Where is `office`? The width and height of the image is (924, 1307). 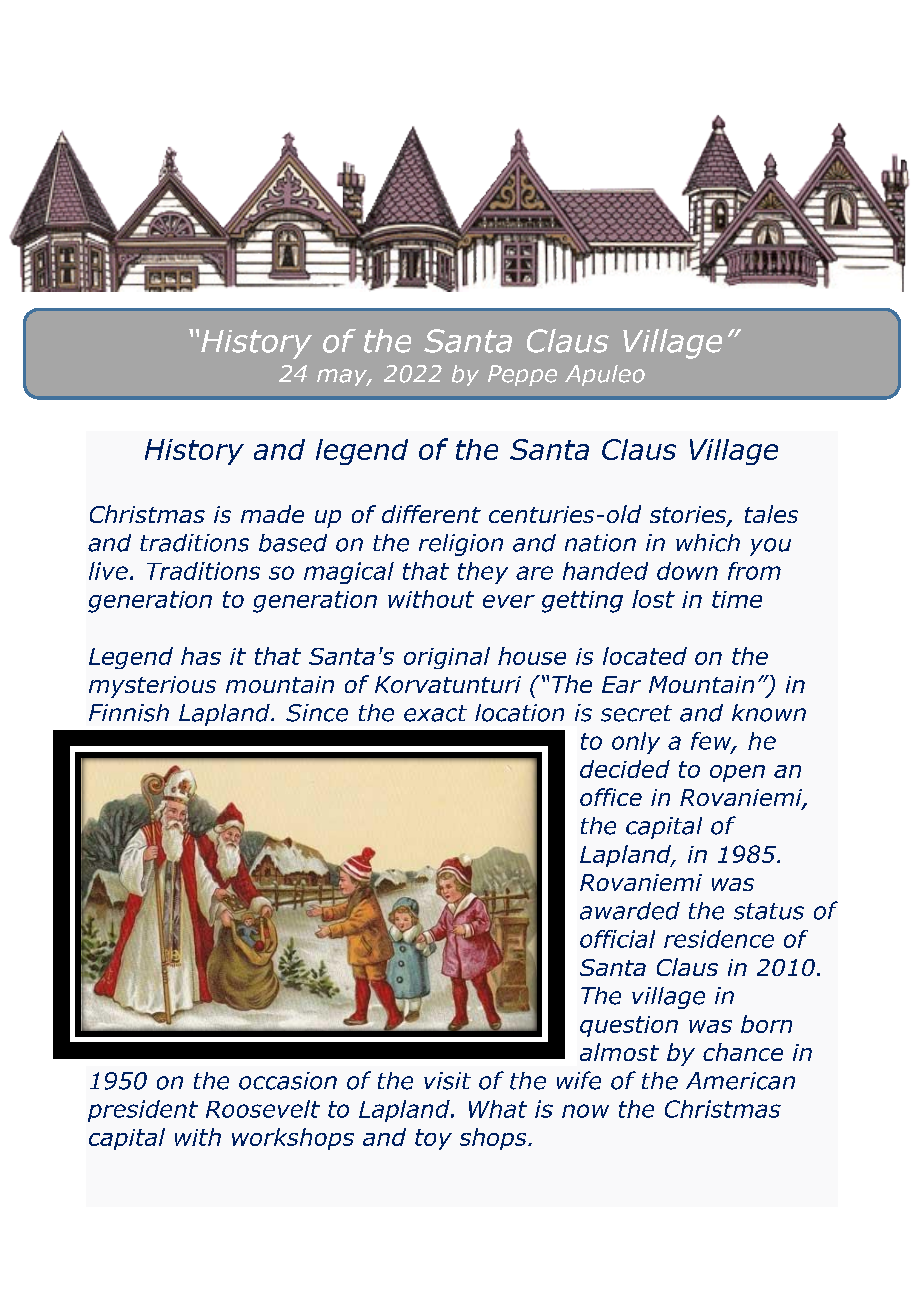 office is located at coordinates (611, 797).
